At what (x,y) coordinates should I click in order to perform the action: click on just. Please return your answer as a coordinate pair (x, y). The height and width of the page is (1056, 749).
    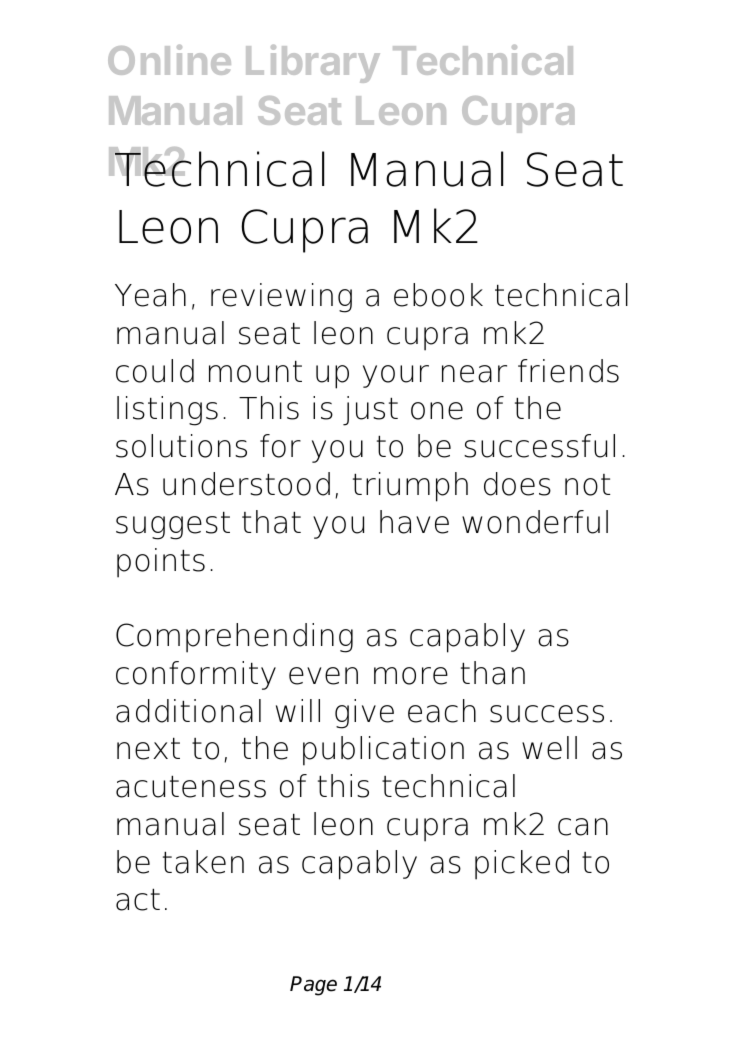
    Looking at the image, I should click on (370, 411).
